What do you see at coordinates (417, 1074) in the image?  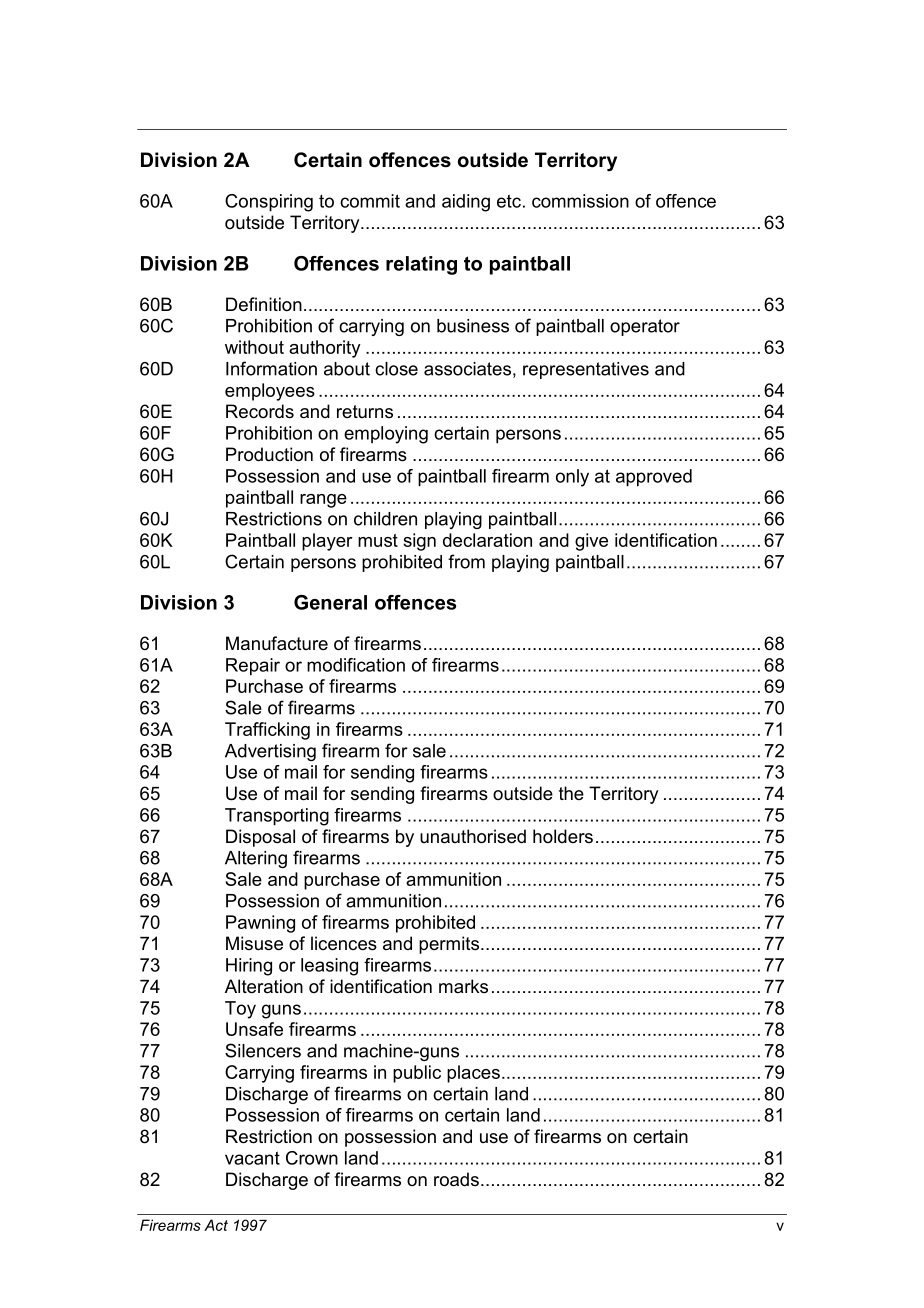 I see `public` at bounding box center [417, 1074].
